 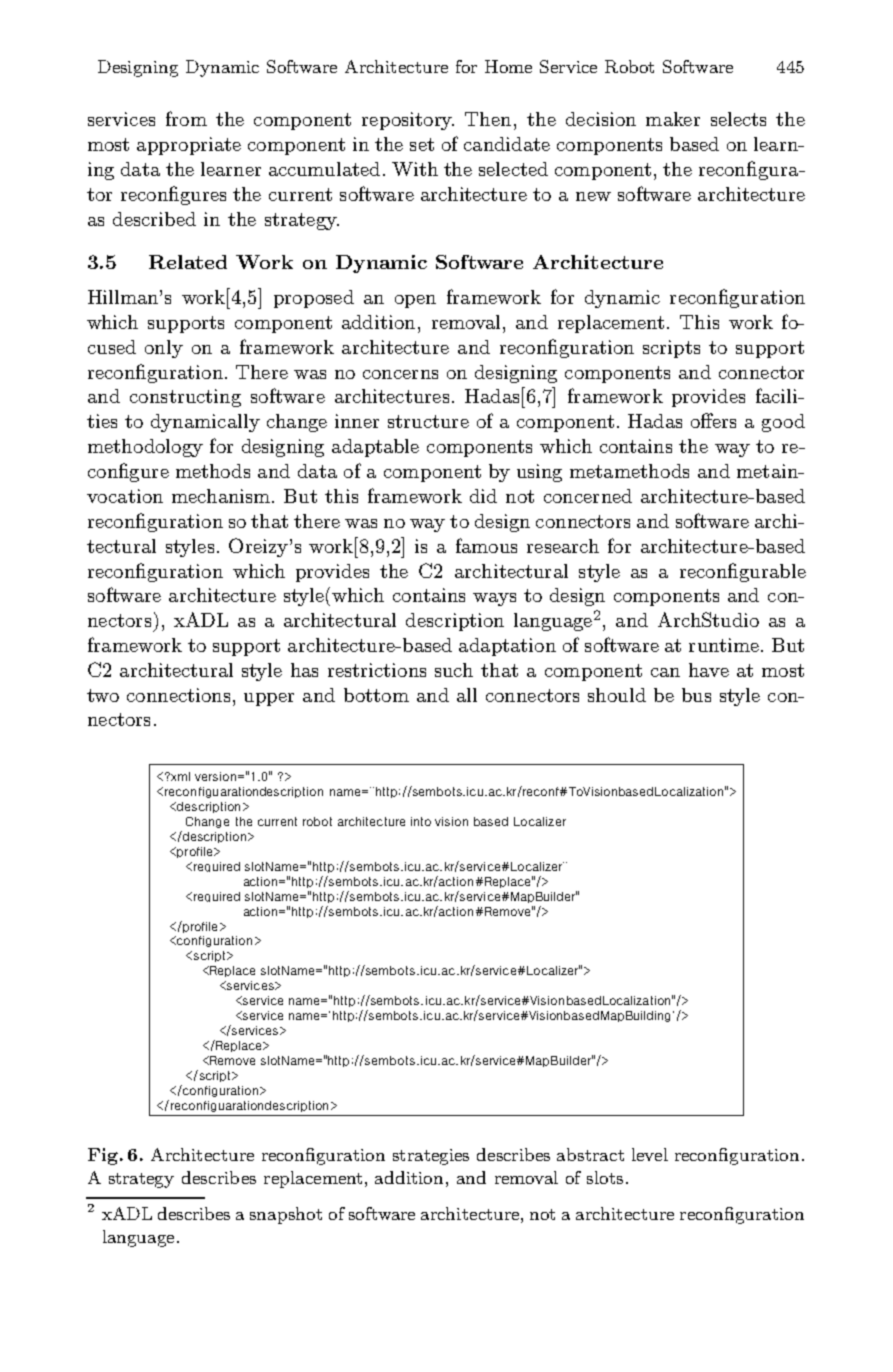 What do you see at coordinates (286, 1215) in the document?
I see `snapshot` at bounding box center [286, 1215].
